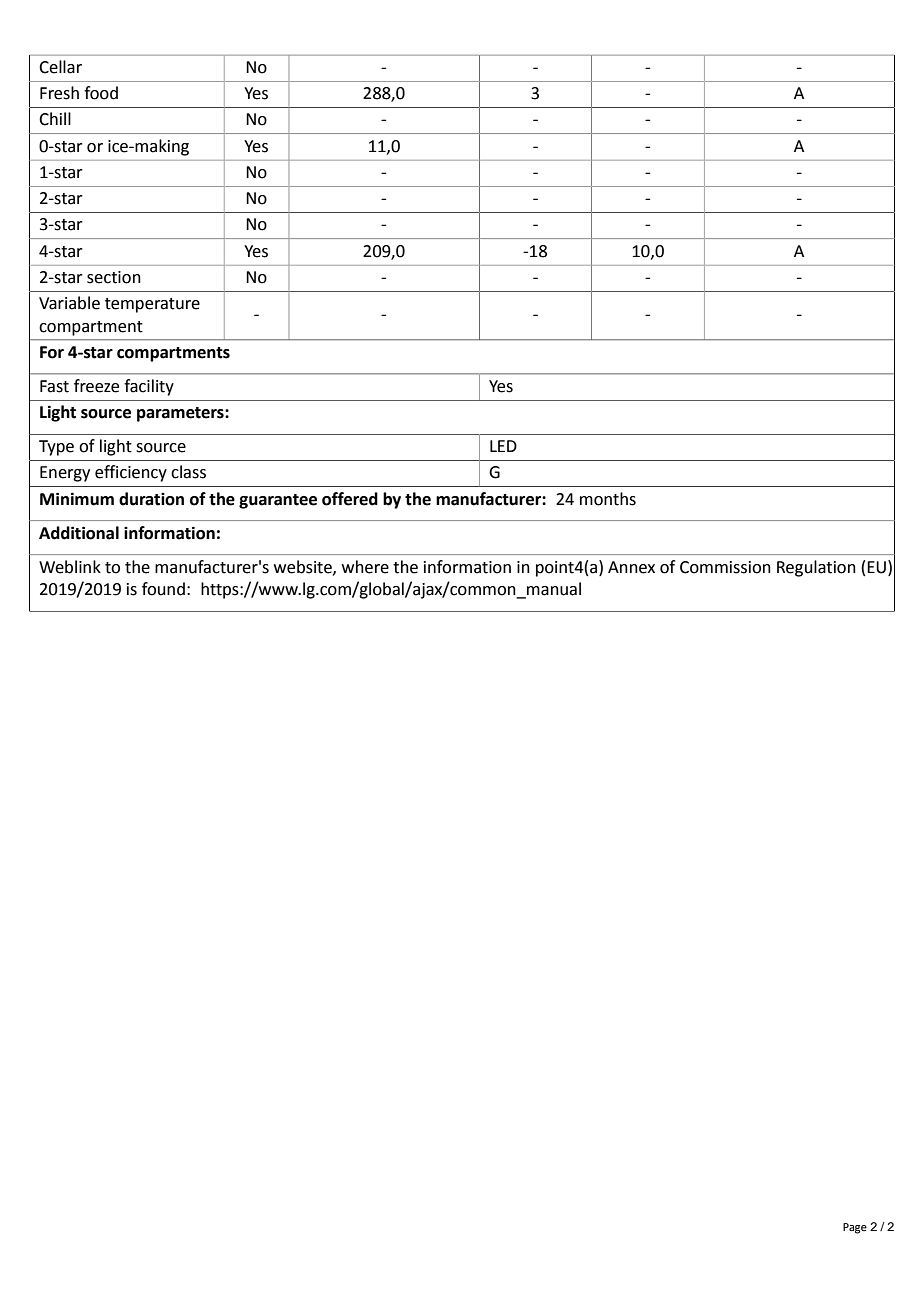 This screenshot has width=924, height=1308. Describe the element at coordinates (631, 567) in the screenshot. I see `Annex` at that location.
